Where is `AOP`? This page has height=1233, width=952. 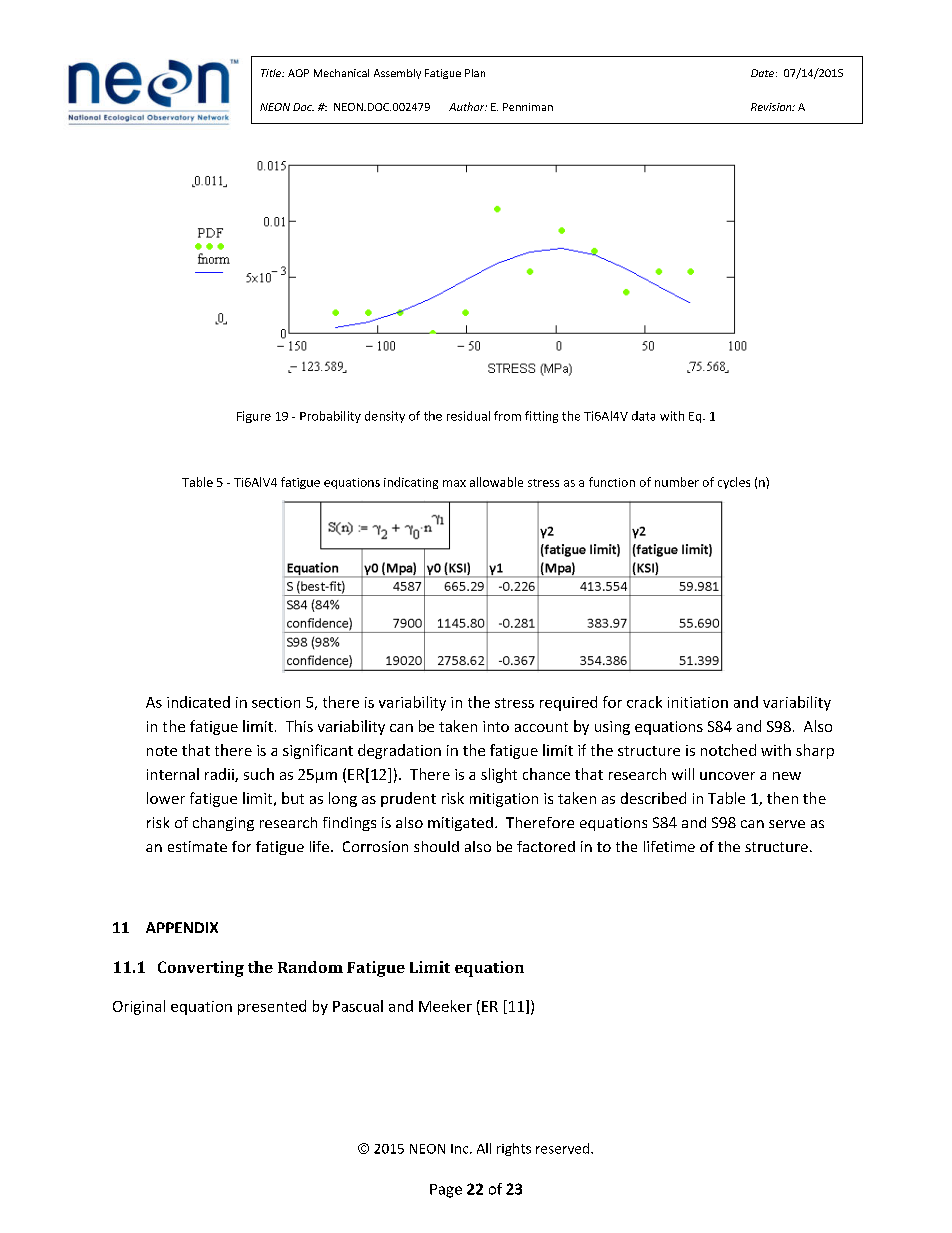
AOP is located at coordinates (298, 73).
